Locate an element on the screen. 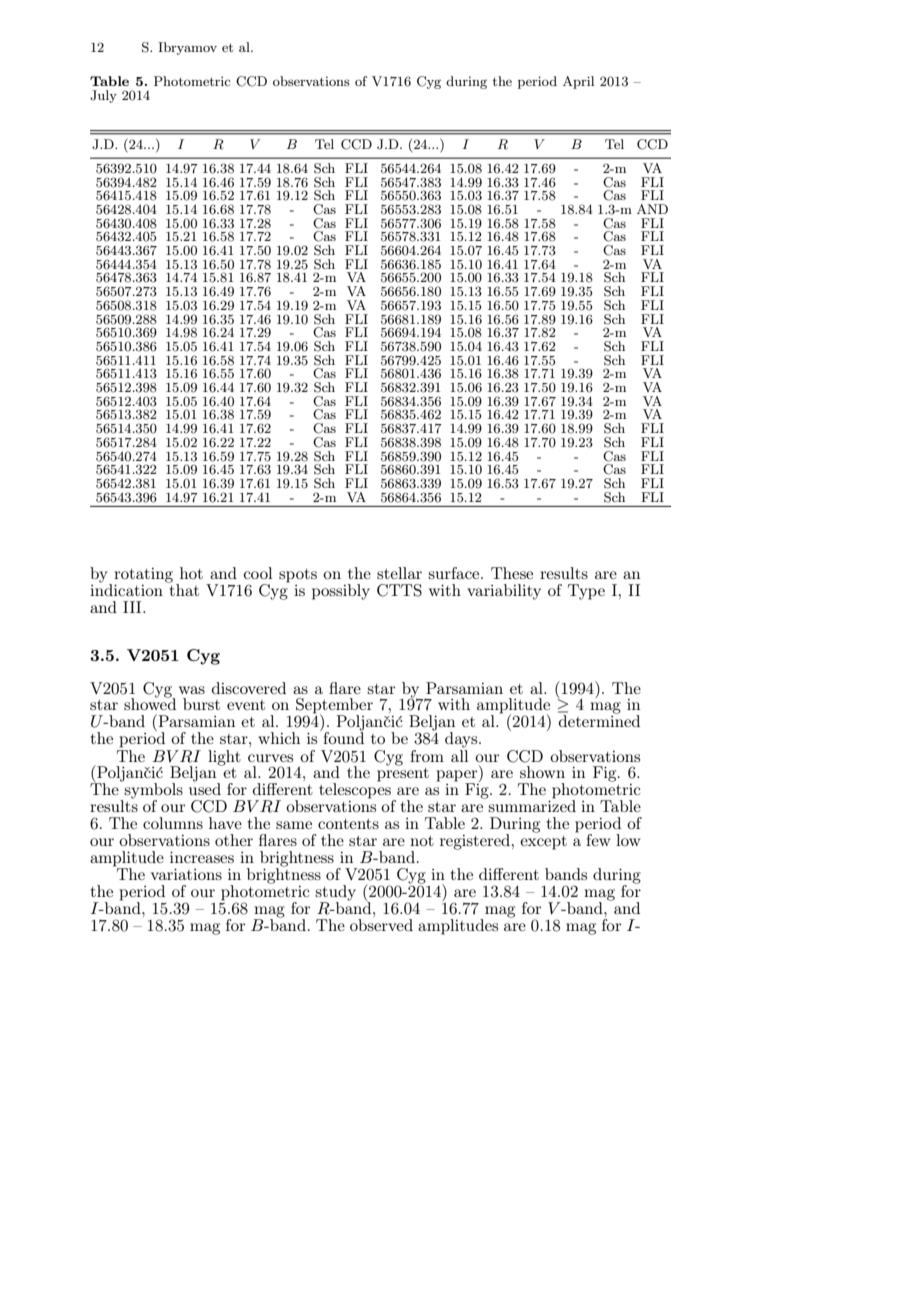  study is located at coordinates (335, 894).
